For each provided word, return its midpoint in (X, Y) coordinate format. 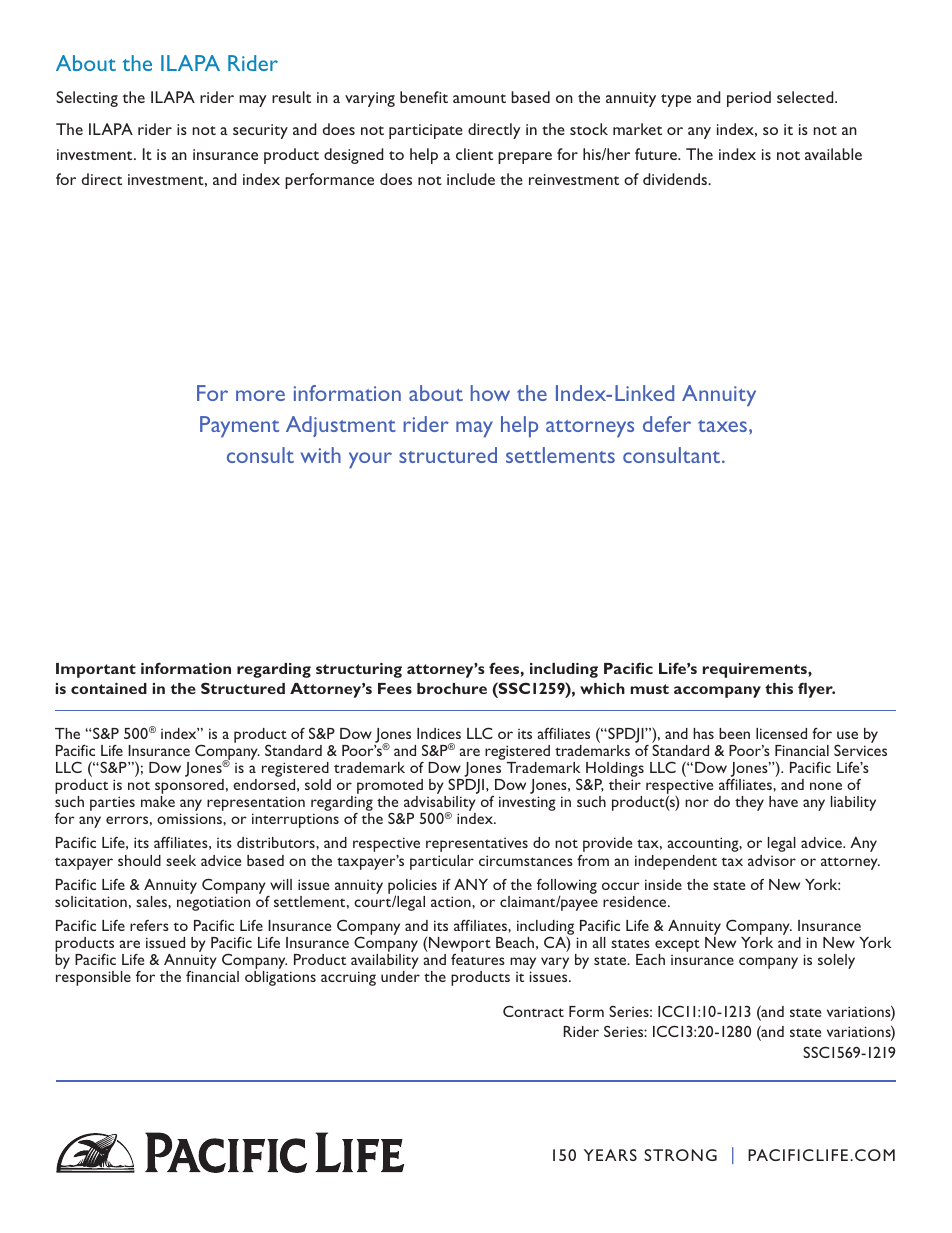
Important (96, 670)
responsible (93, 978)
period (749, 99)
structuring (359, 670)
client (474, 154)
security (260, 131)
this (779, 688)
